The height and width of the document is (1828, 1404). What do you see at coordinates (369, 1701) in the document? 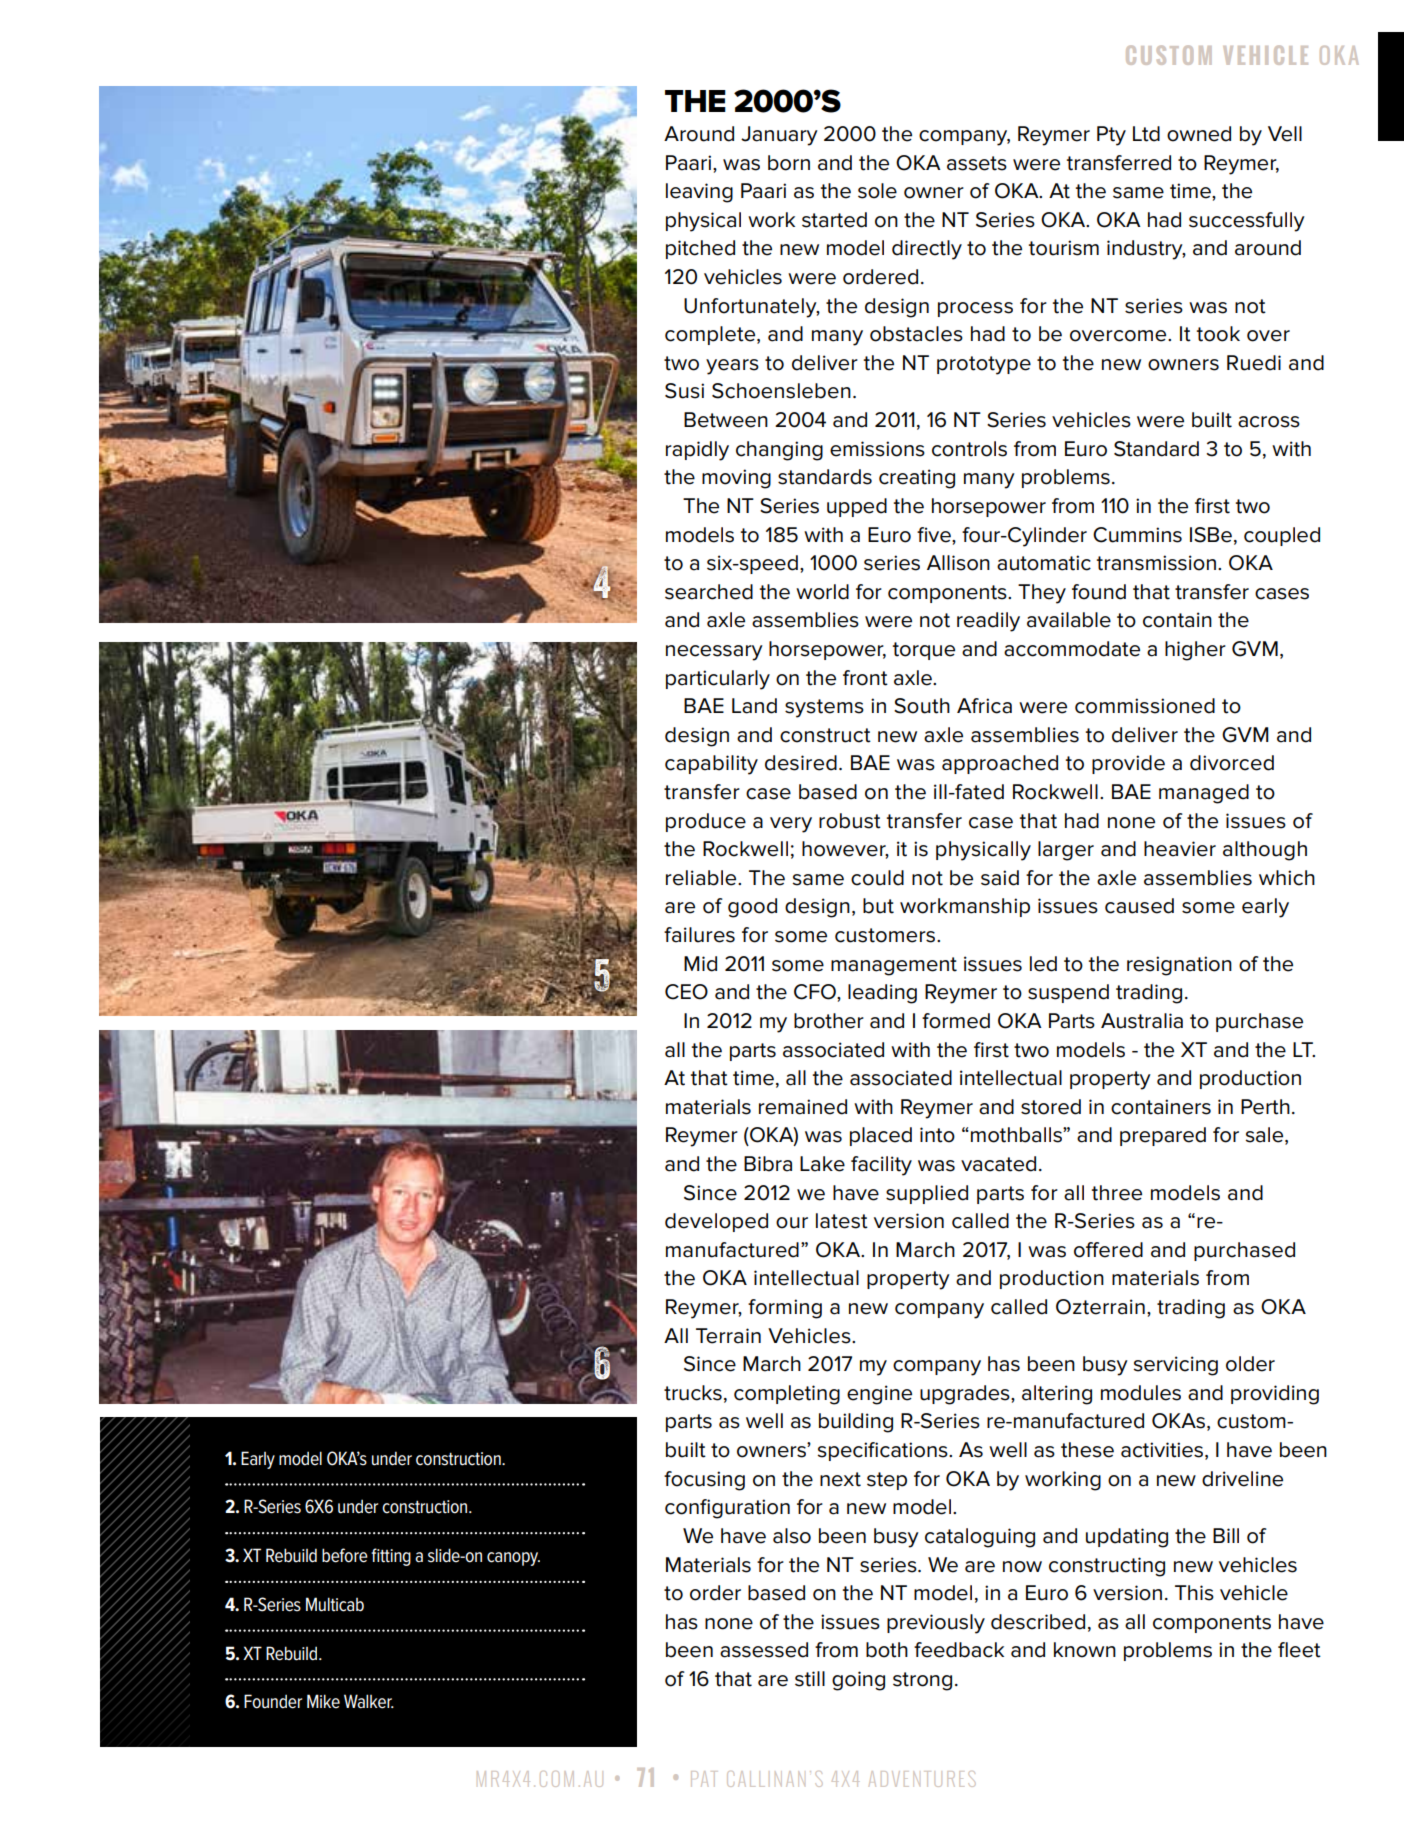
I see `Walker` at bounding box center [369, 1701].
